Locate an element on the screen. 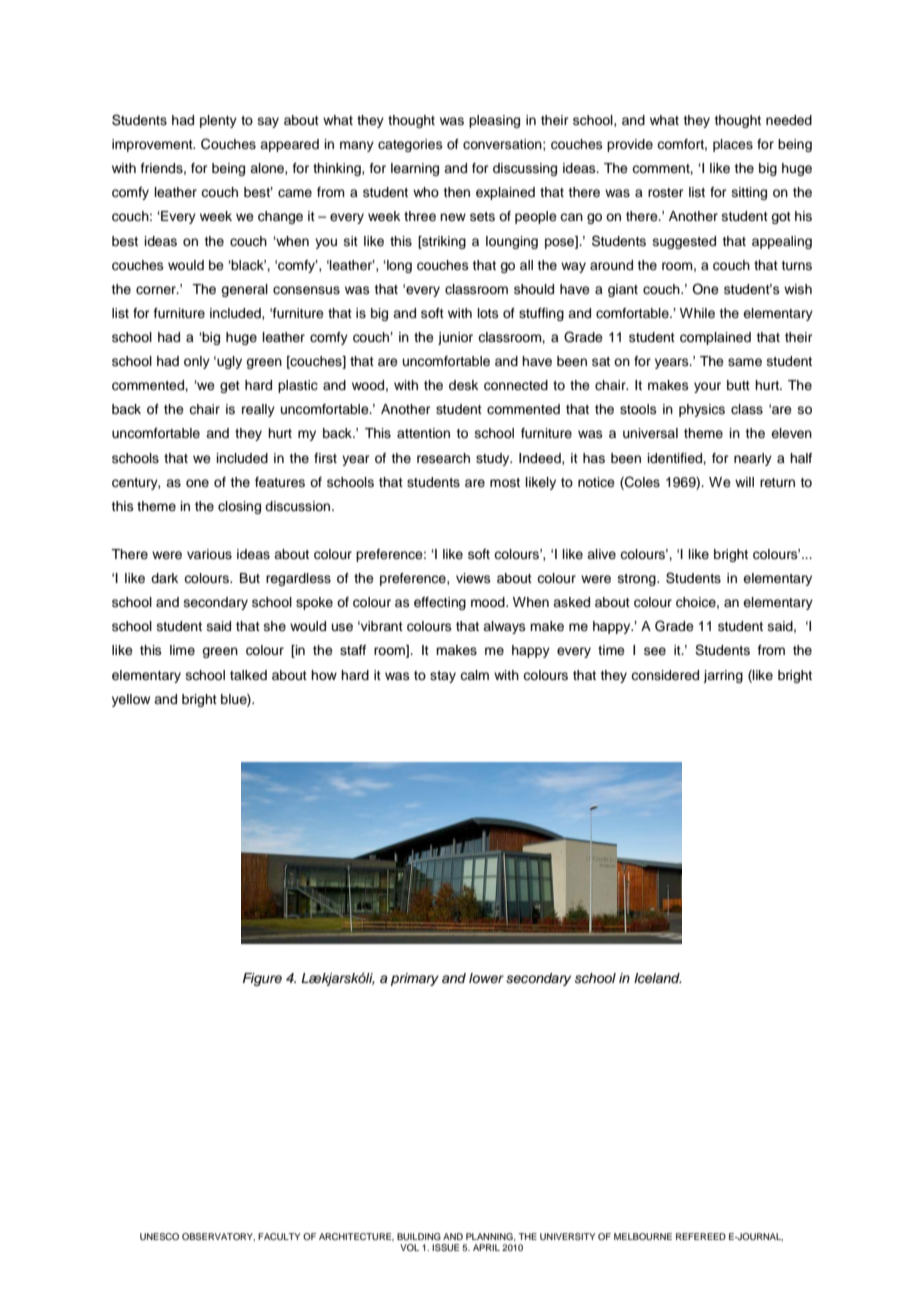 The width and height of the screenshot is (924, 1308). talked is located at coordinates (248, 675).
